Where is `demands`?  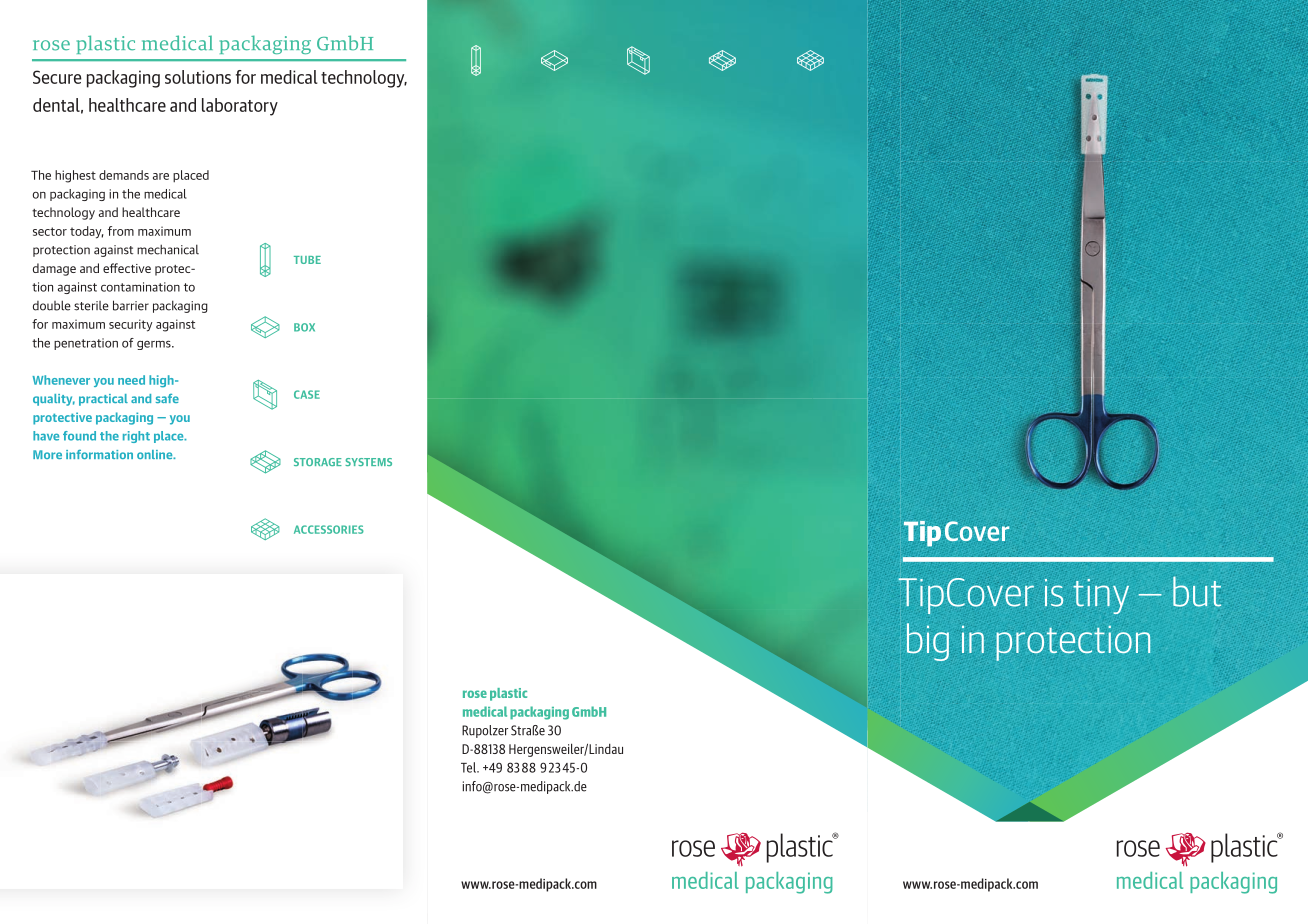 demands is located at coordinates (124, 175).
